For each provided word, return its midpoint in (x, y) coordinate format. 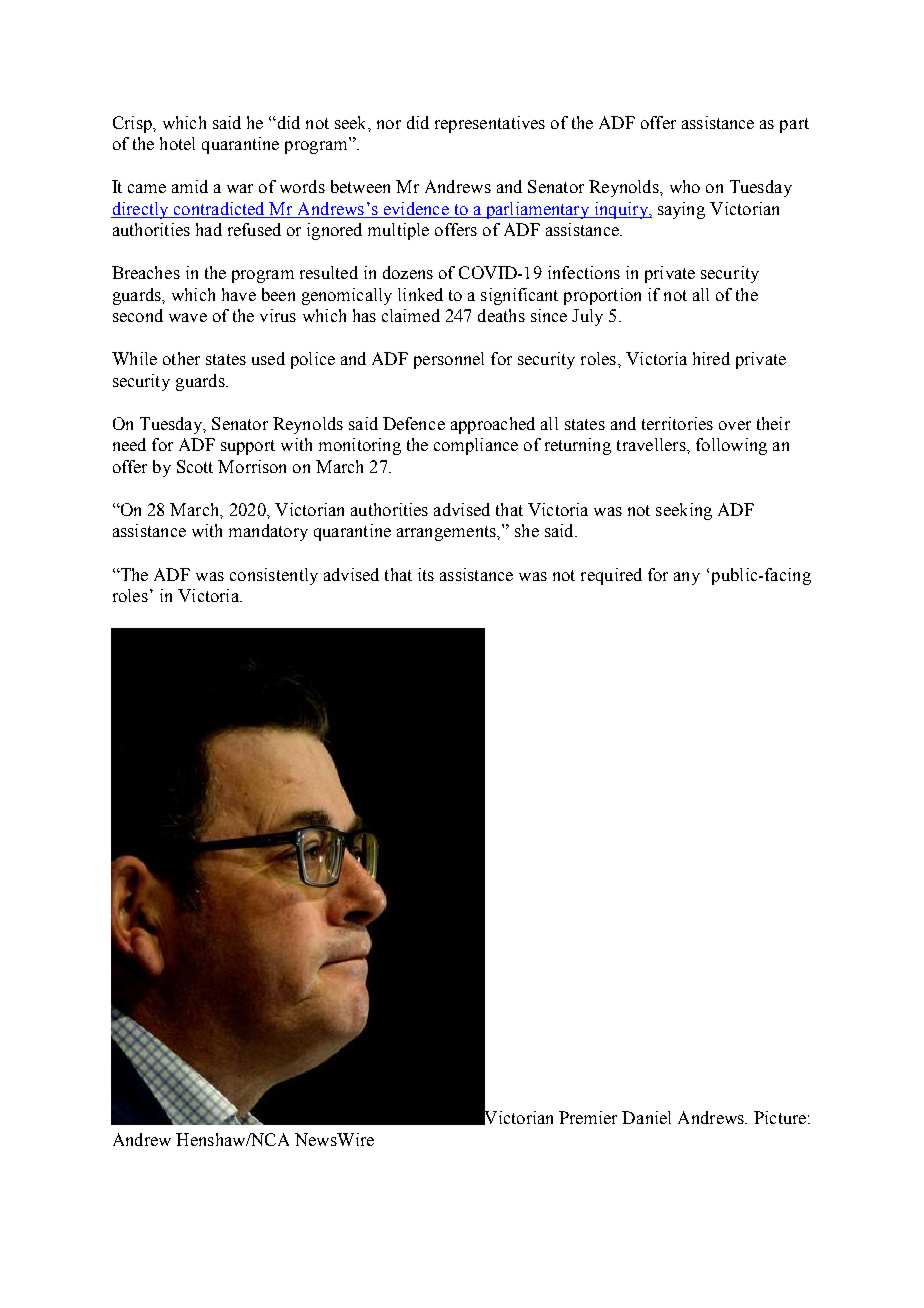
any (687, 578)
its (426, 574)
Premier (588, 1117)
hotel (177, 143)
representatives (490, 124)
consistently (274, 576)
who (685, 186)
